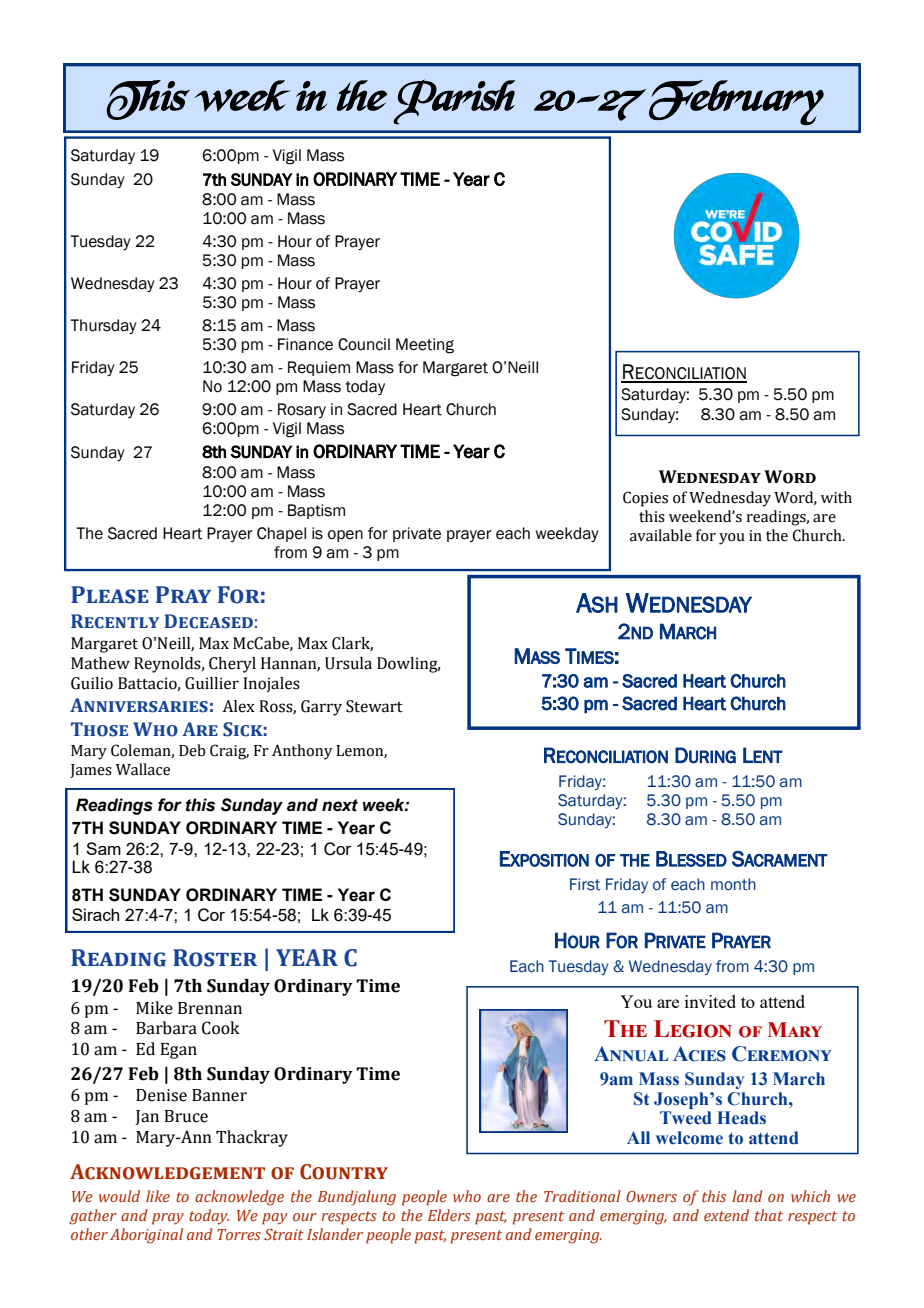 The height and width of the screenshot is (1308, 924). What do you see at coordinates (215, 958) in the screenshot?
I see `Roster` at bounding box center [215, 958].
